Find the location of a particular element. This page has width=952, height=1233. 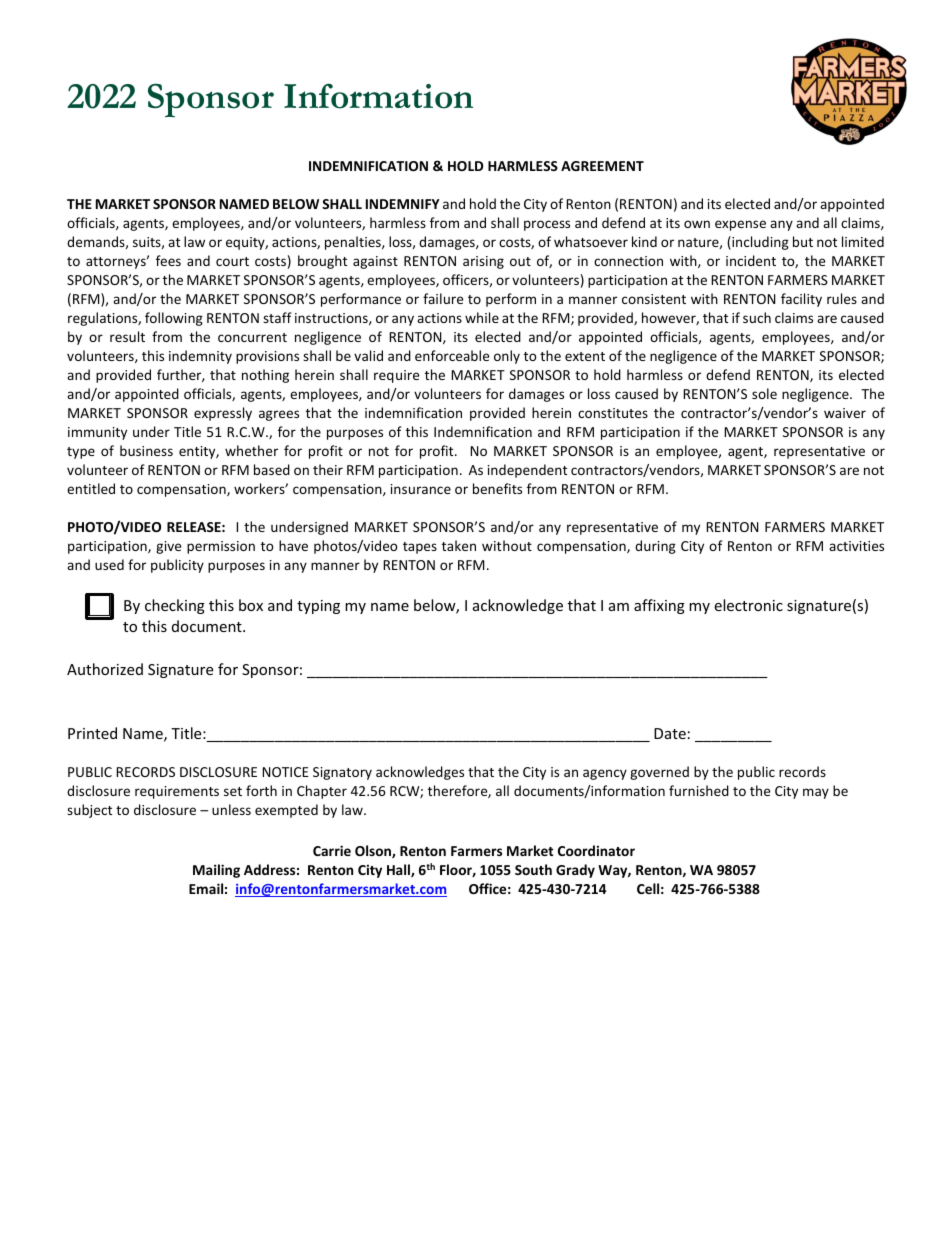

electronic is located at coordinates (748, 605).
